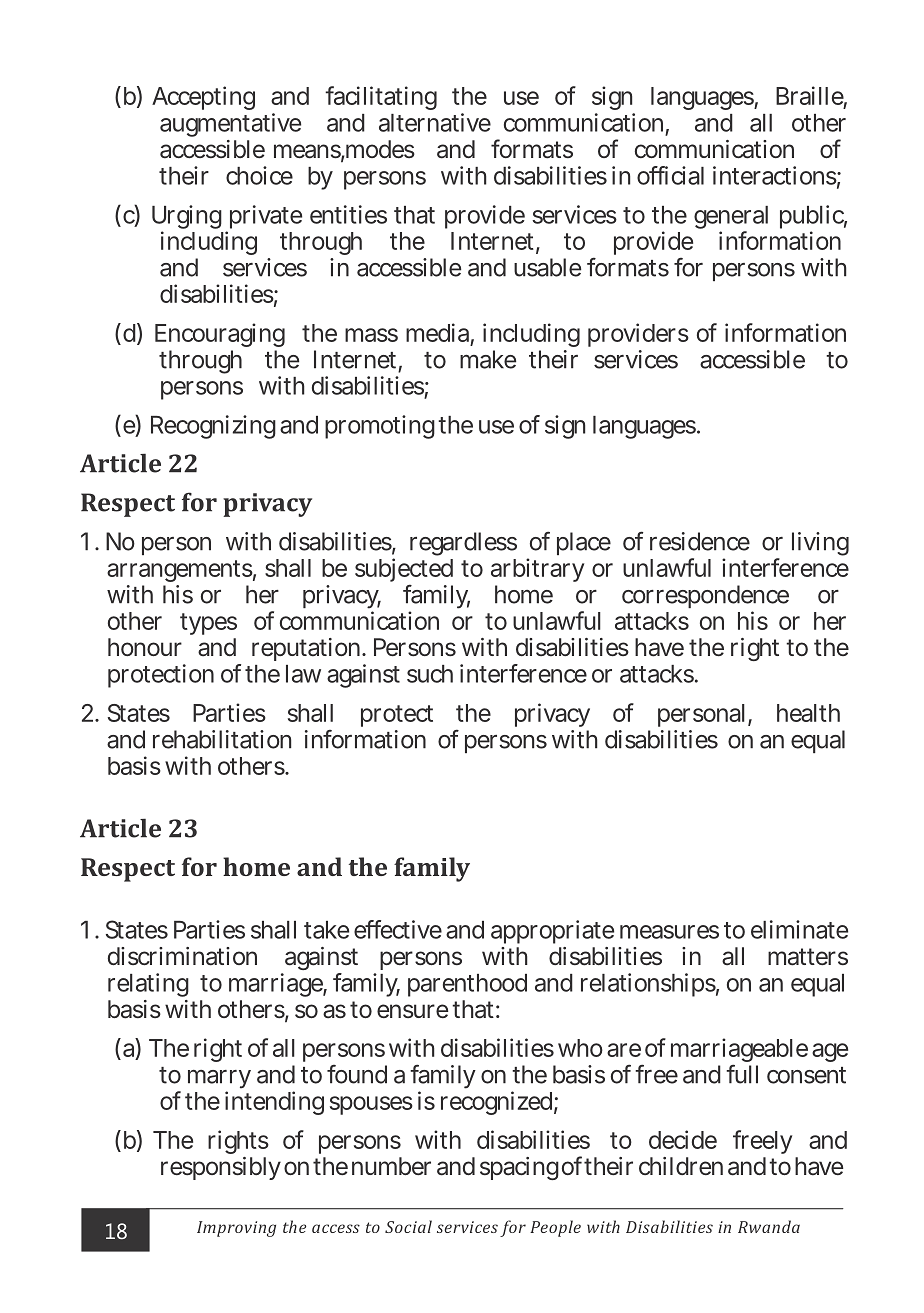 Image resolution: width=924 pixels, height=1313 pixels. What do you see at coordinates (731, 219) in the image?
I see `general` at bounding box center [731, 219].
